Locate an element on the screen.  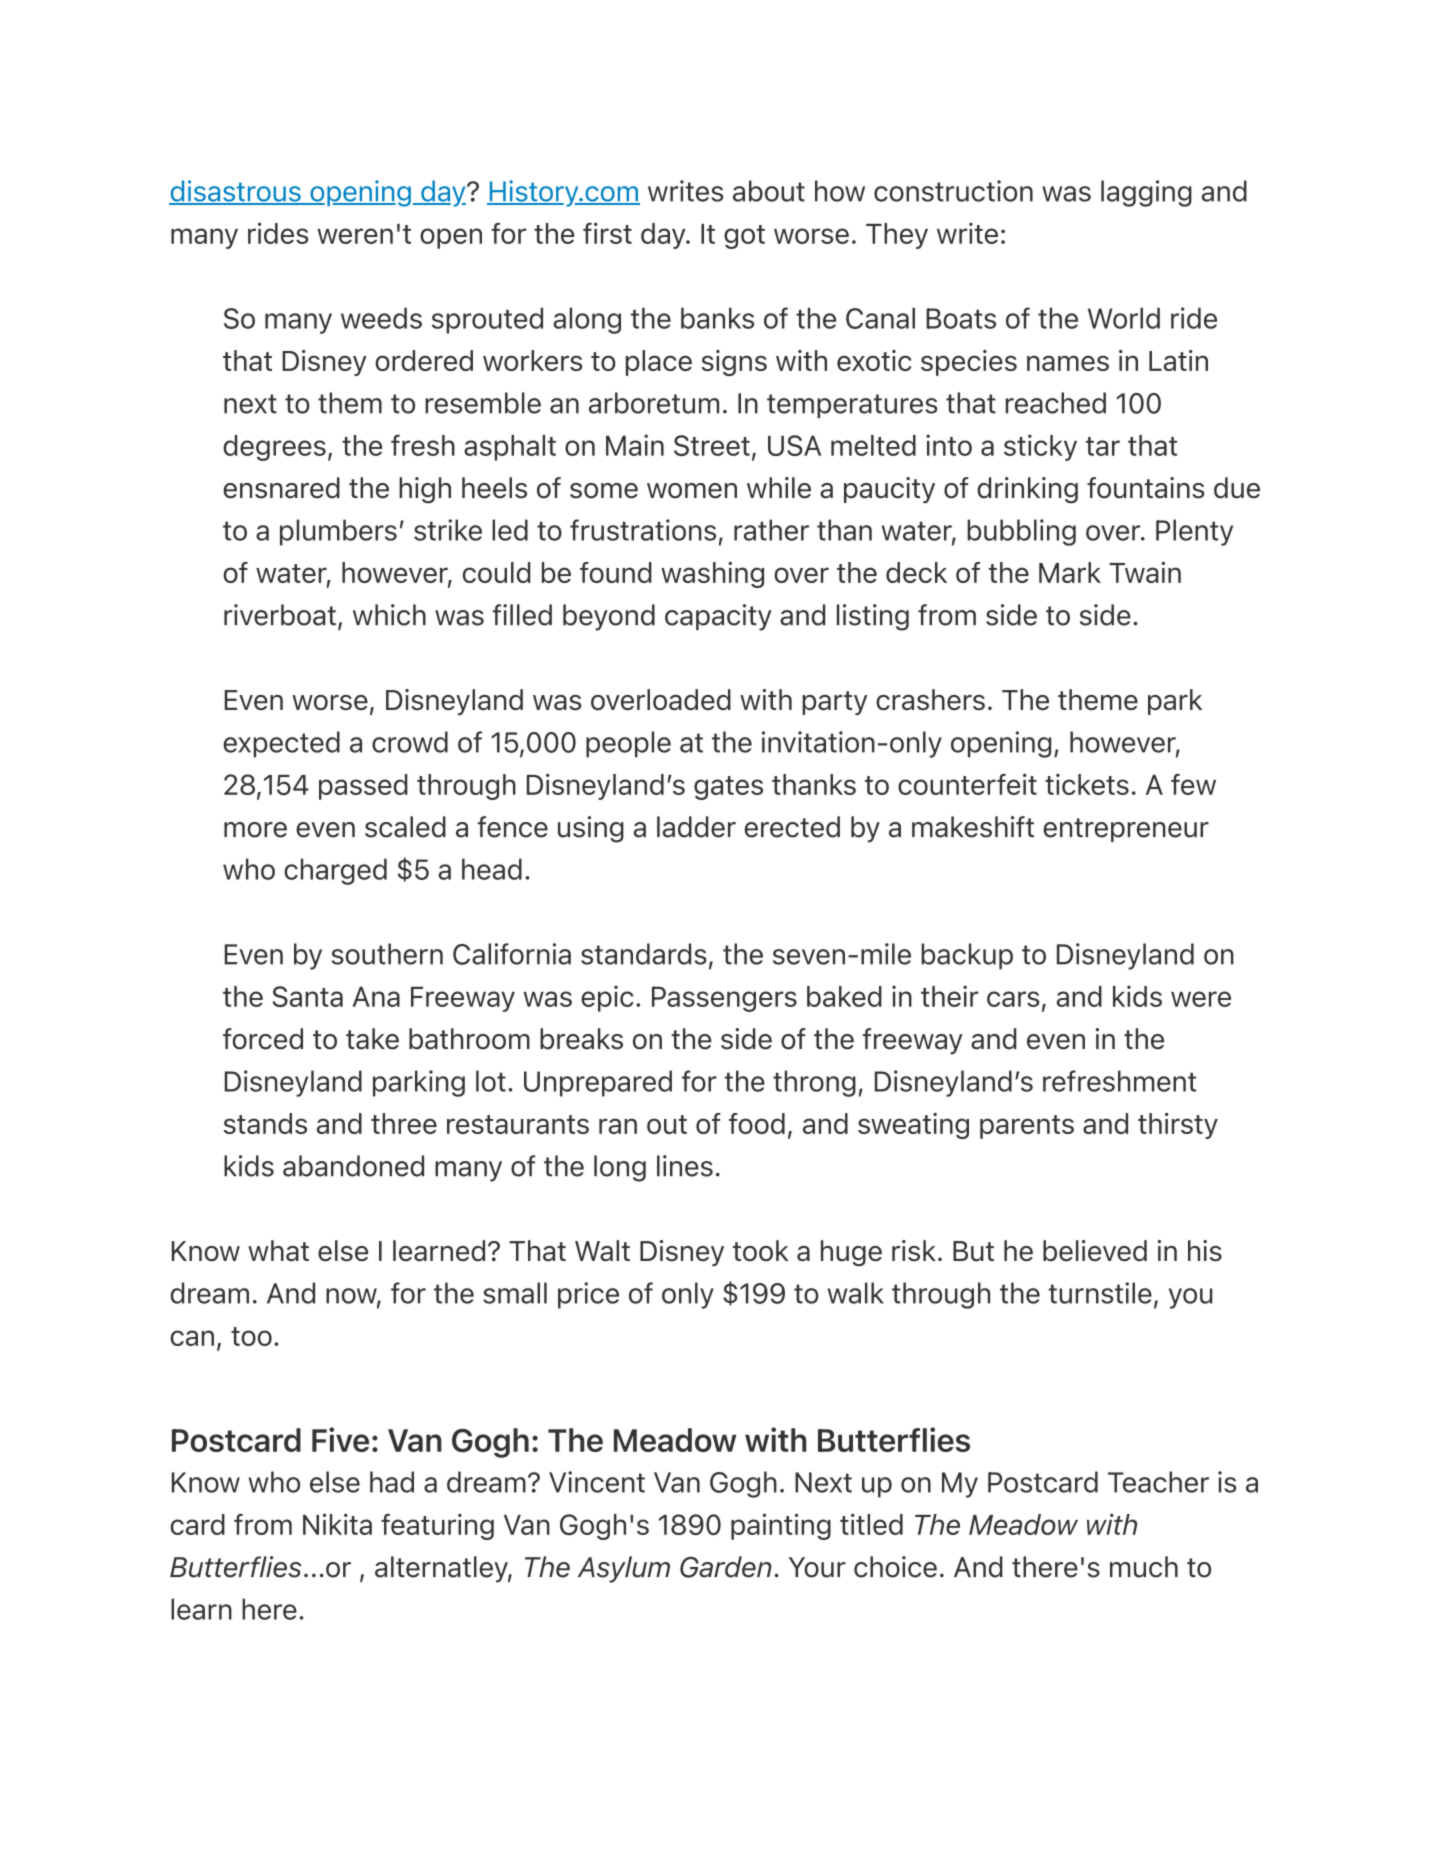
weeds is located at coordinates (381, 318).
